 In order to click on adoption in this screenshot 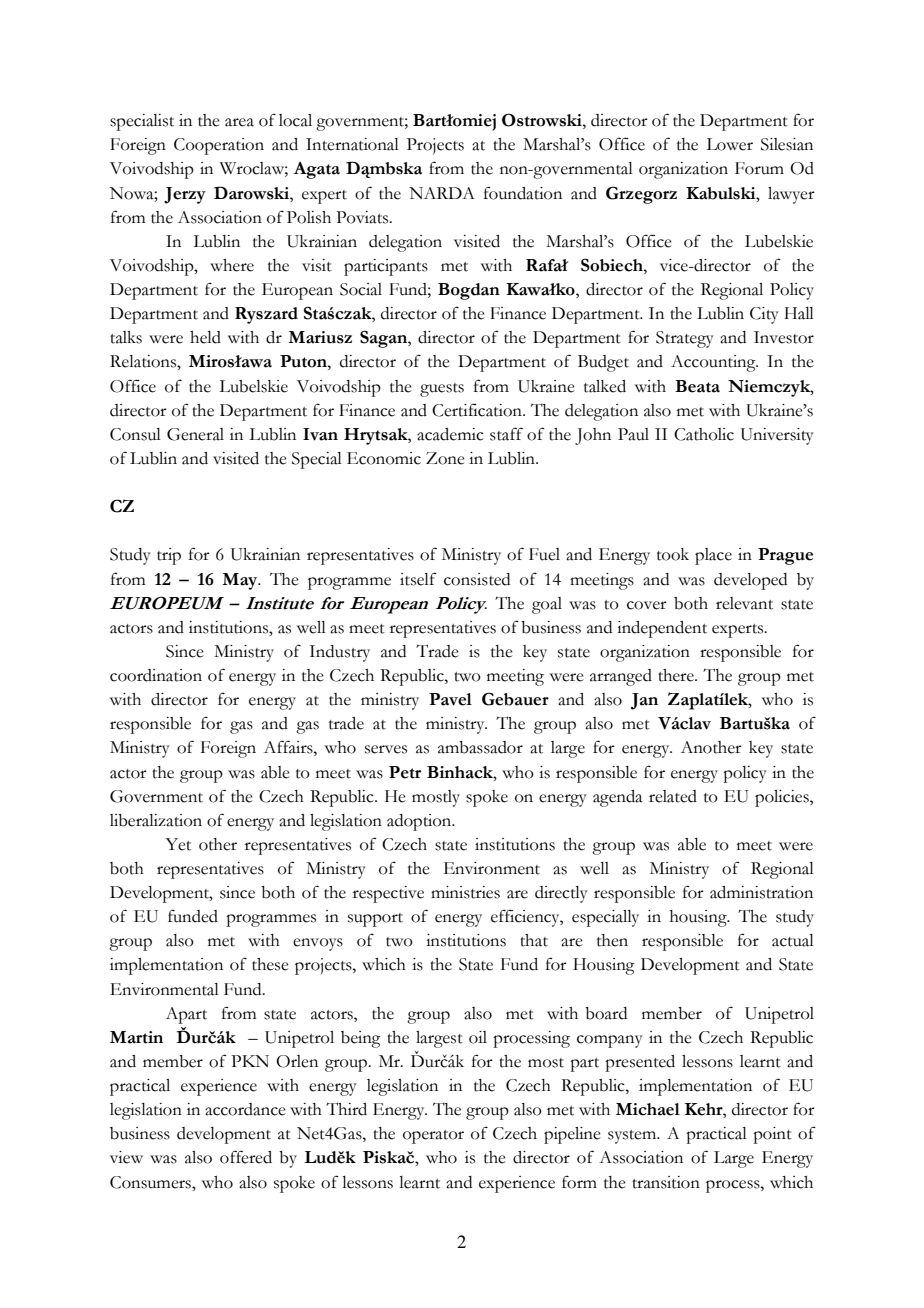, I will do `click(420, 822)`.
